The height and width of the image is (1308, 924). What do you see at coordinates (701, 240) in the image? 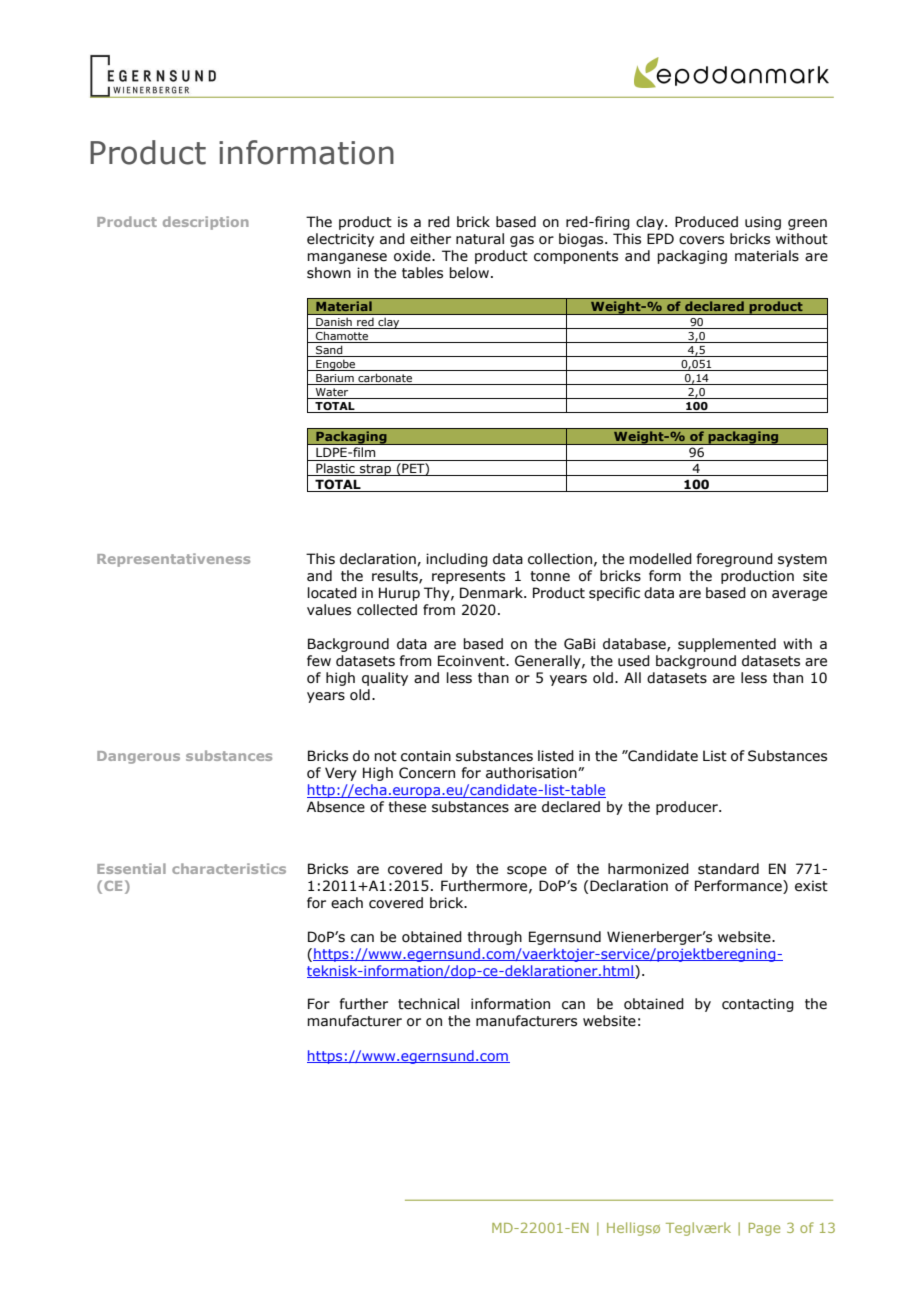
I see `covers` at bounding box center [701, 240].
